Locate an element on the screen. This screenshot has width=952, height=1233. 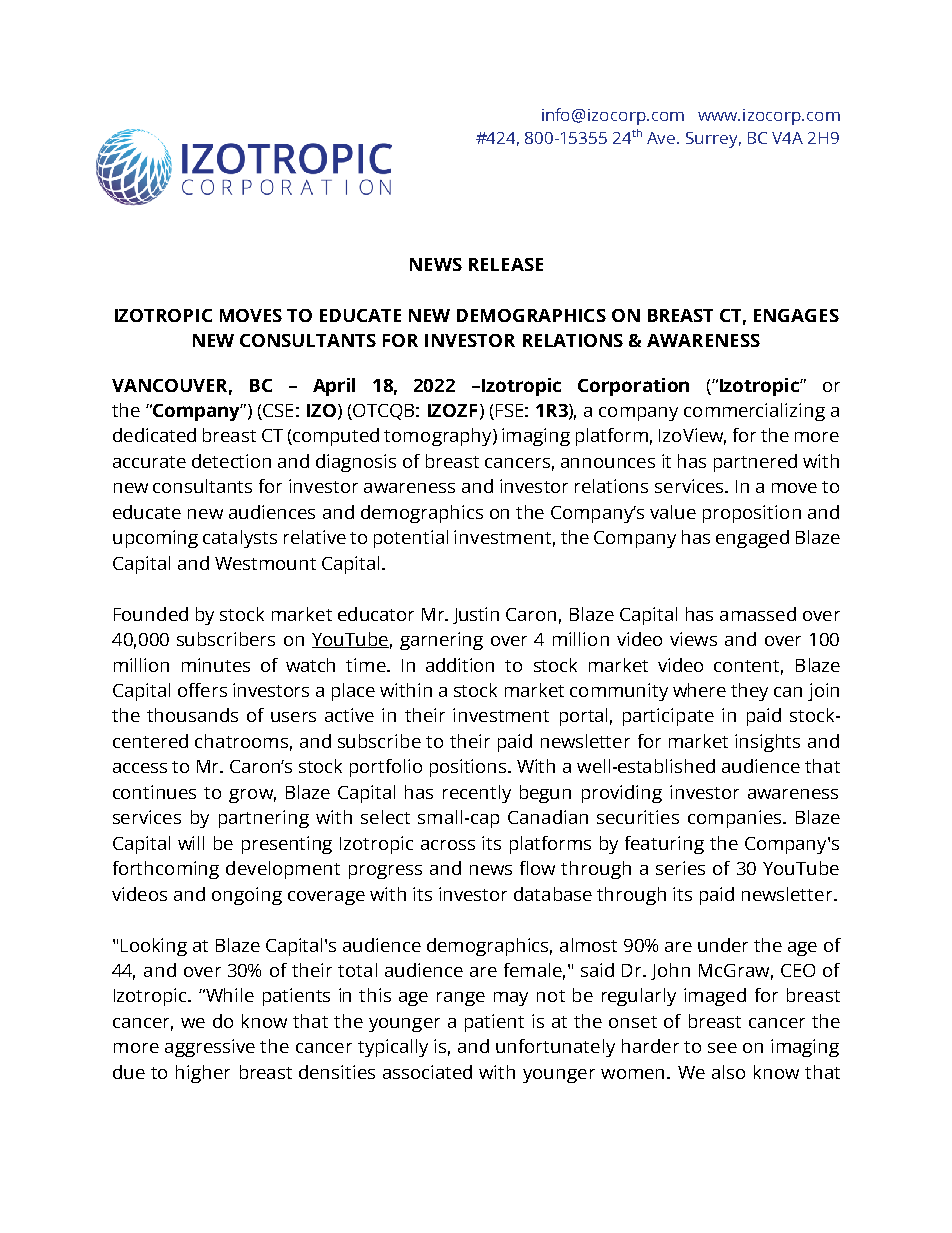
Justin is located at coordinates (476, 615).
